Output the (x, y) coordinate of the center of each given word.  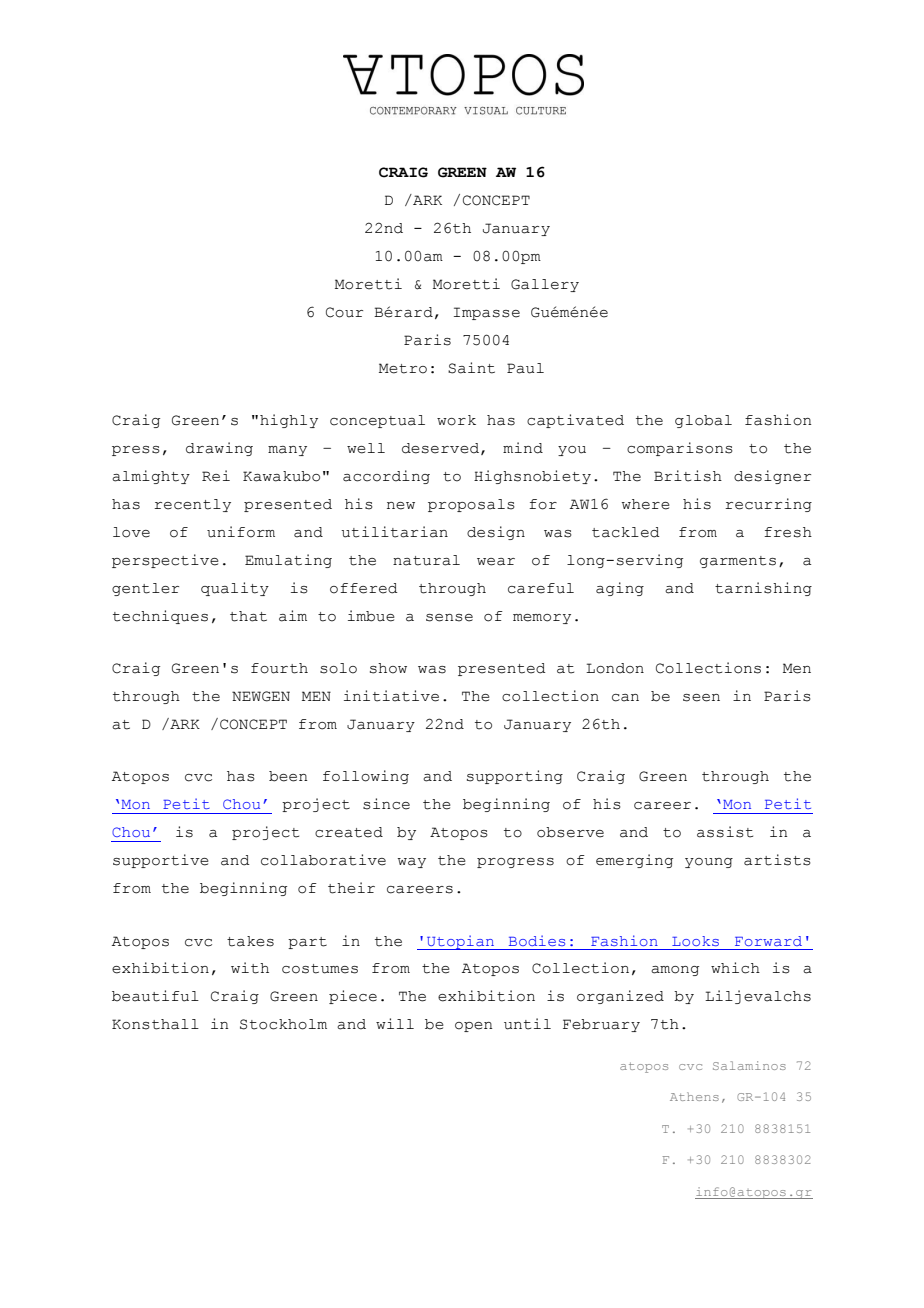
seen (701, 698)
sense (449, 618)
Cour (344, 312)
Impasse (487, 313)
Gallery (545, 285)
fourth (279, 668)
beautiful (155, 996)
